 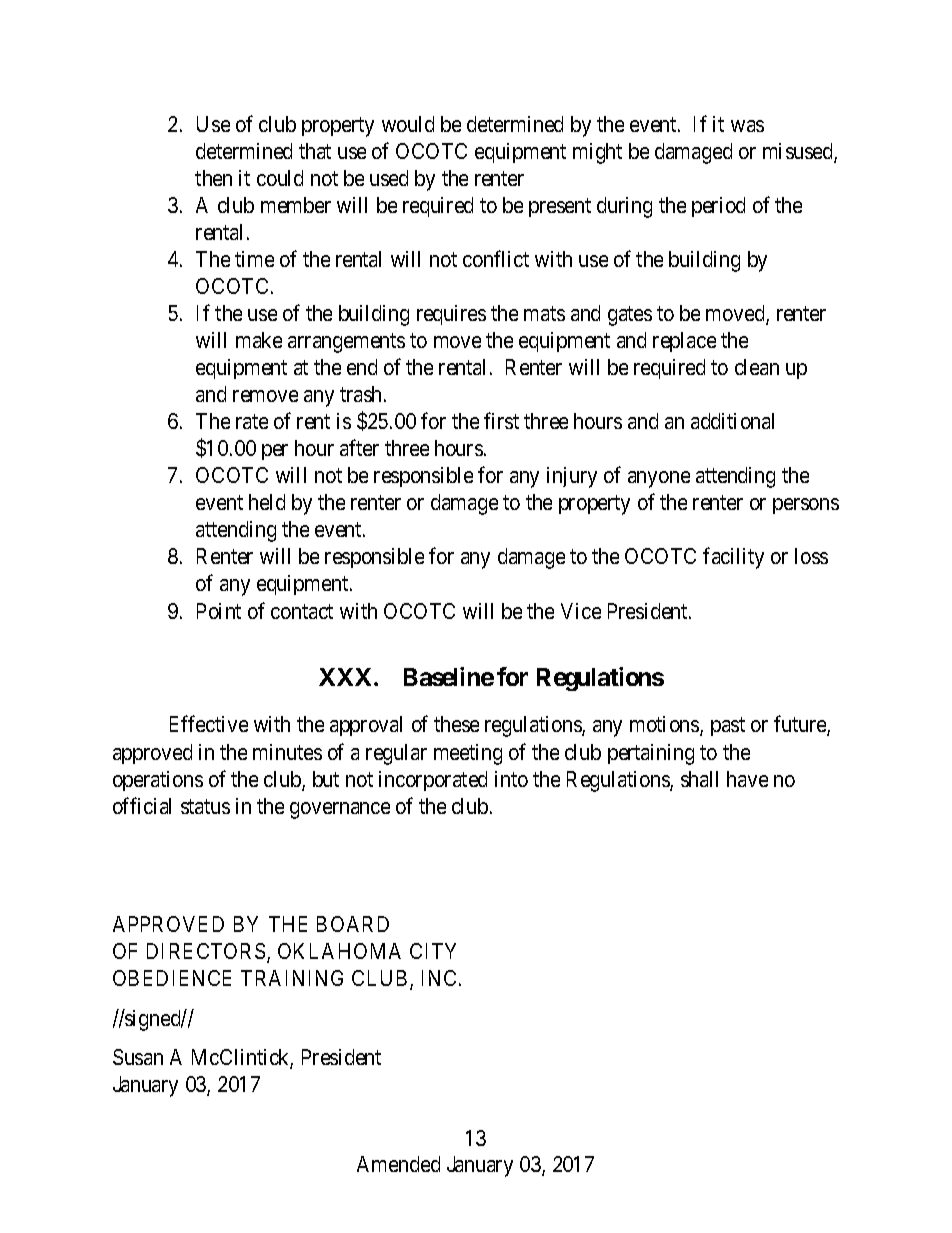 What do you see at coordinates (219, 611) in the screenshot?
I see `Point` at bounding box center [219, 611].
